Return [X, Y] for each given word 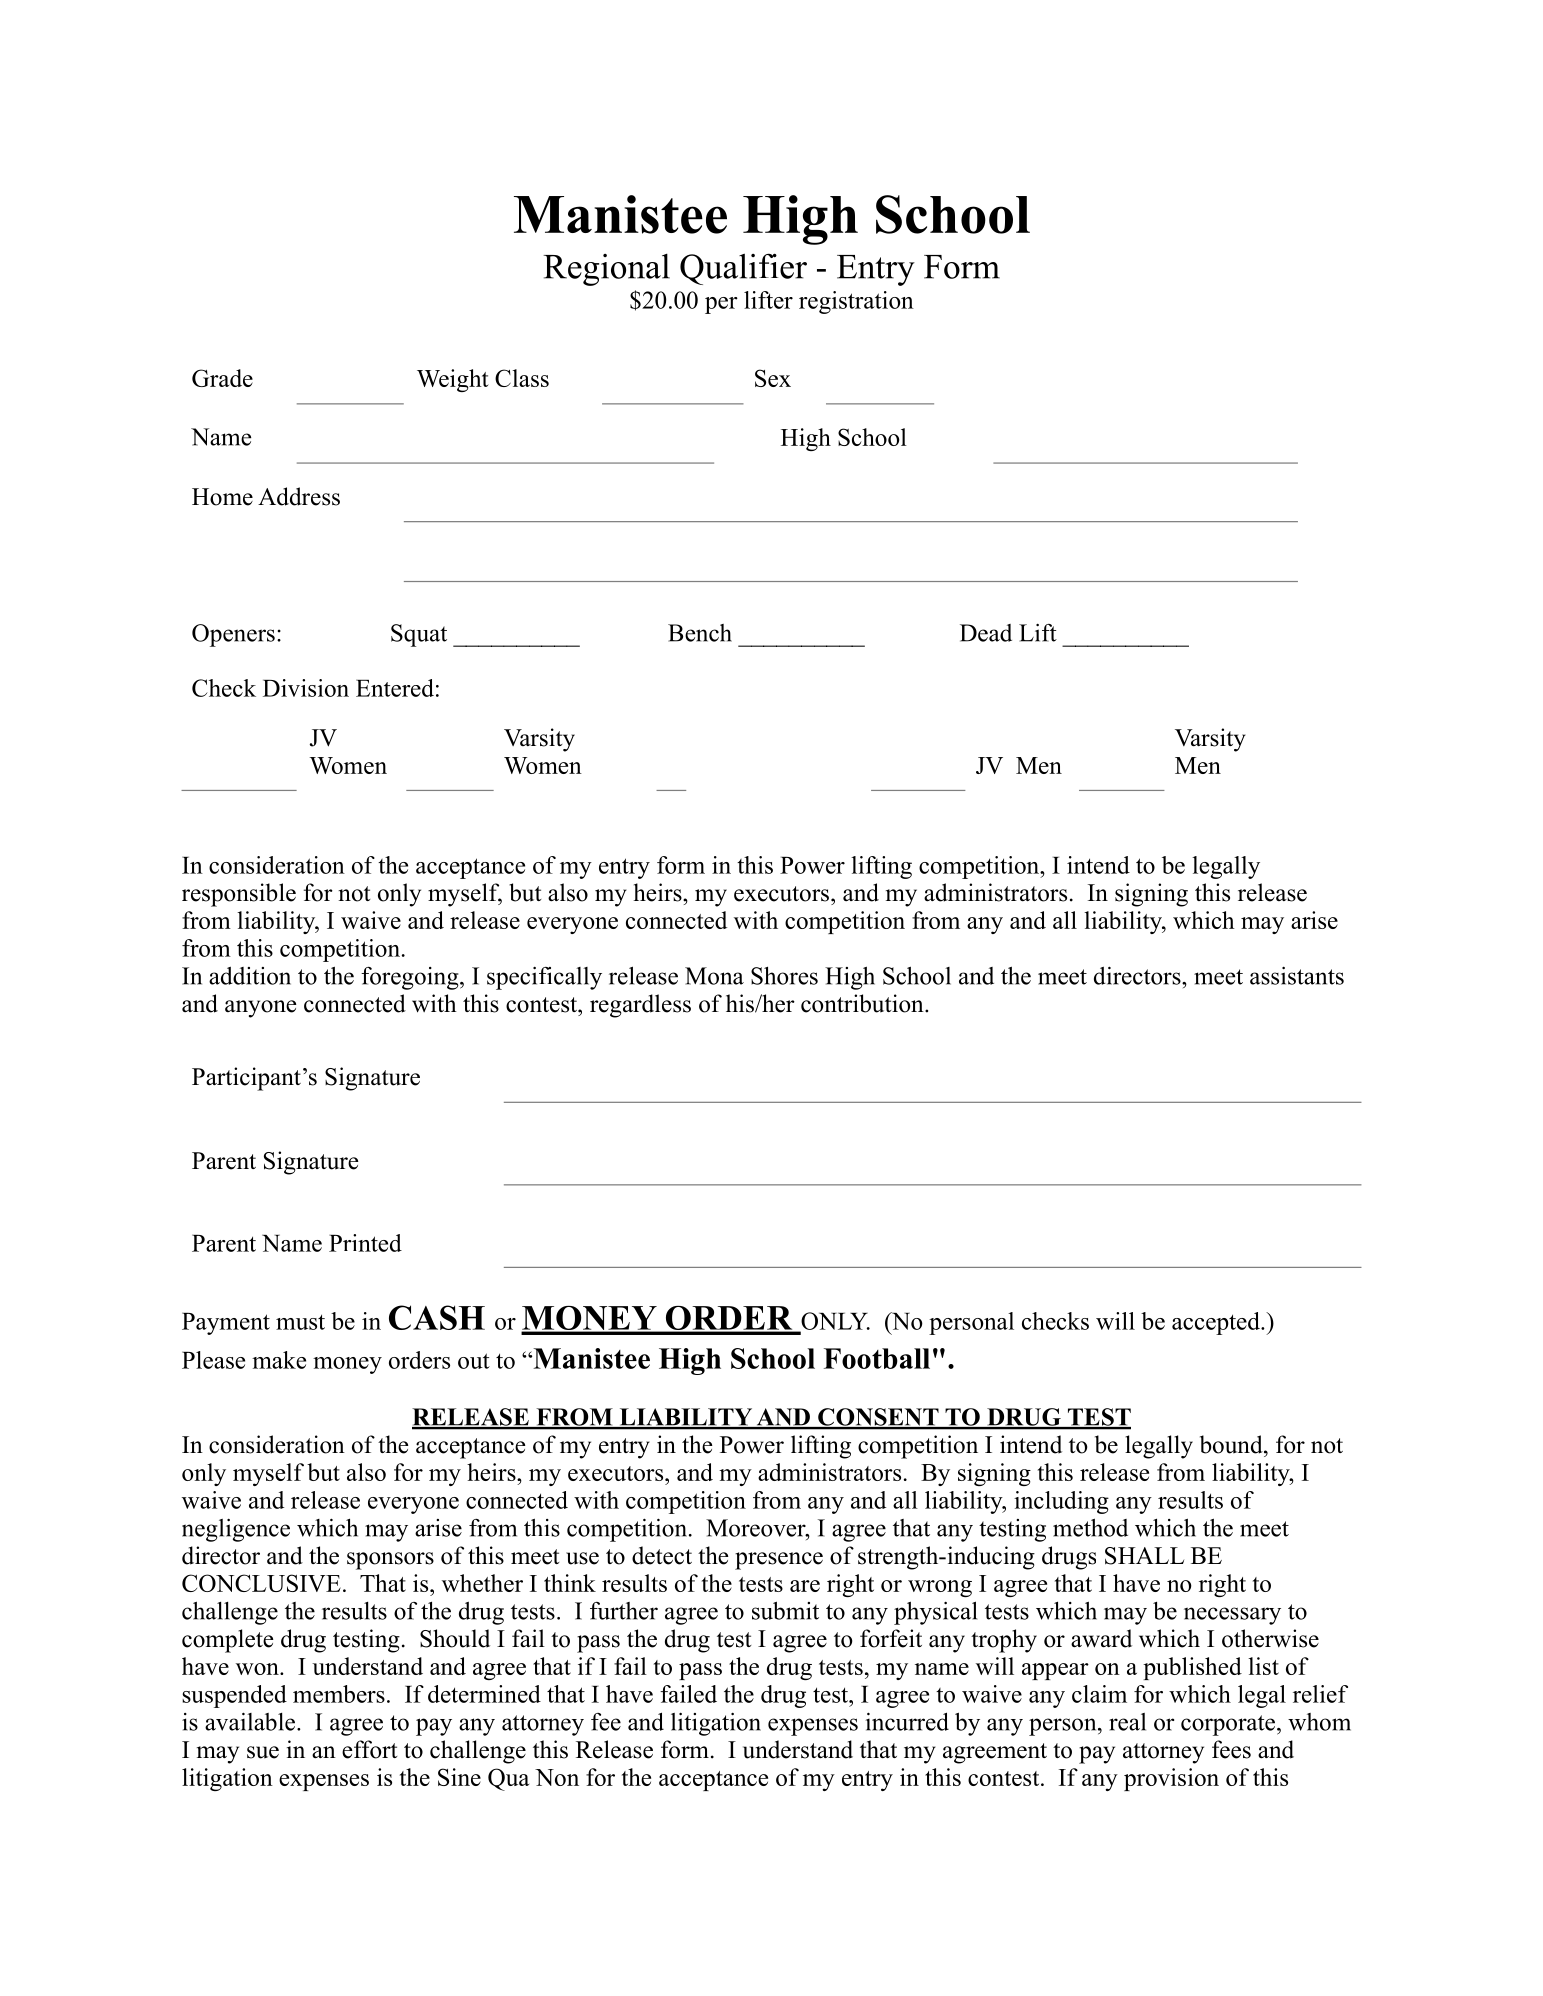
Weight [453, 380]
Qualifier [743, 269]
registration [856, 302]
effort [369, 1749]
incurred [907, 1721]
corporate [1228, 1725]
